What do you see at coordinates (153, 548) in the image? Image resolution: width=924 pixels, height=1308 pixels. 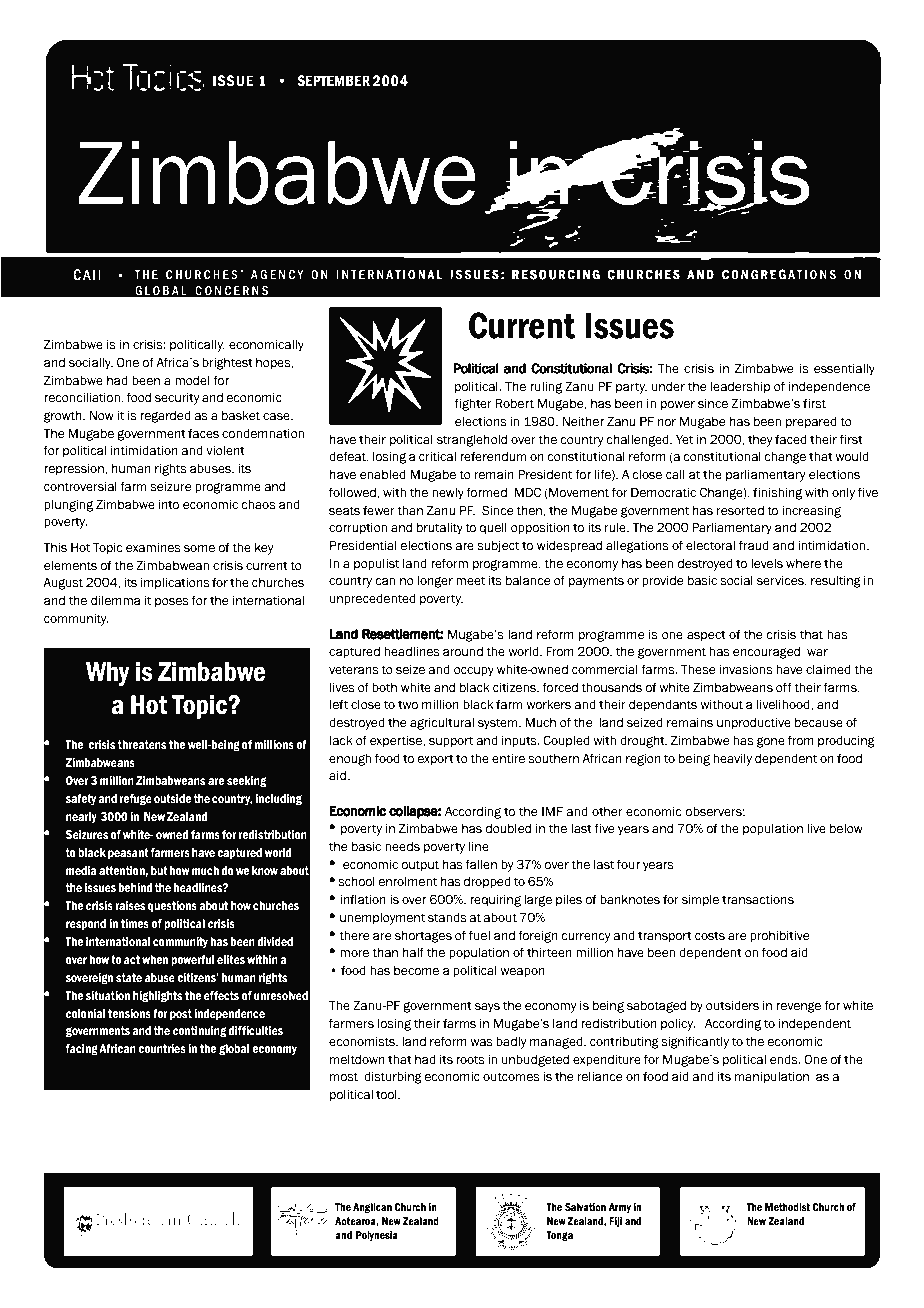 I see `examines` at bounding box center [153, 548].
